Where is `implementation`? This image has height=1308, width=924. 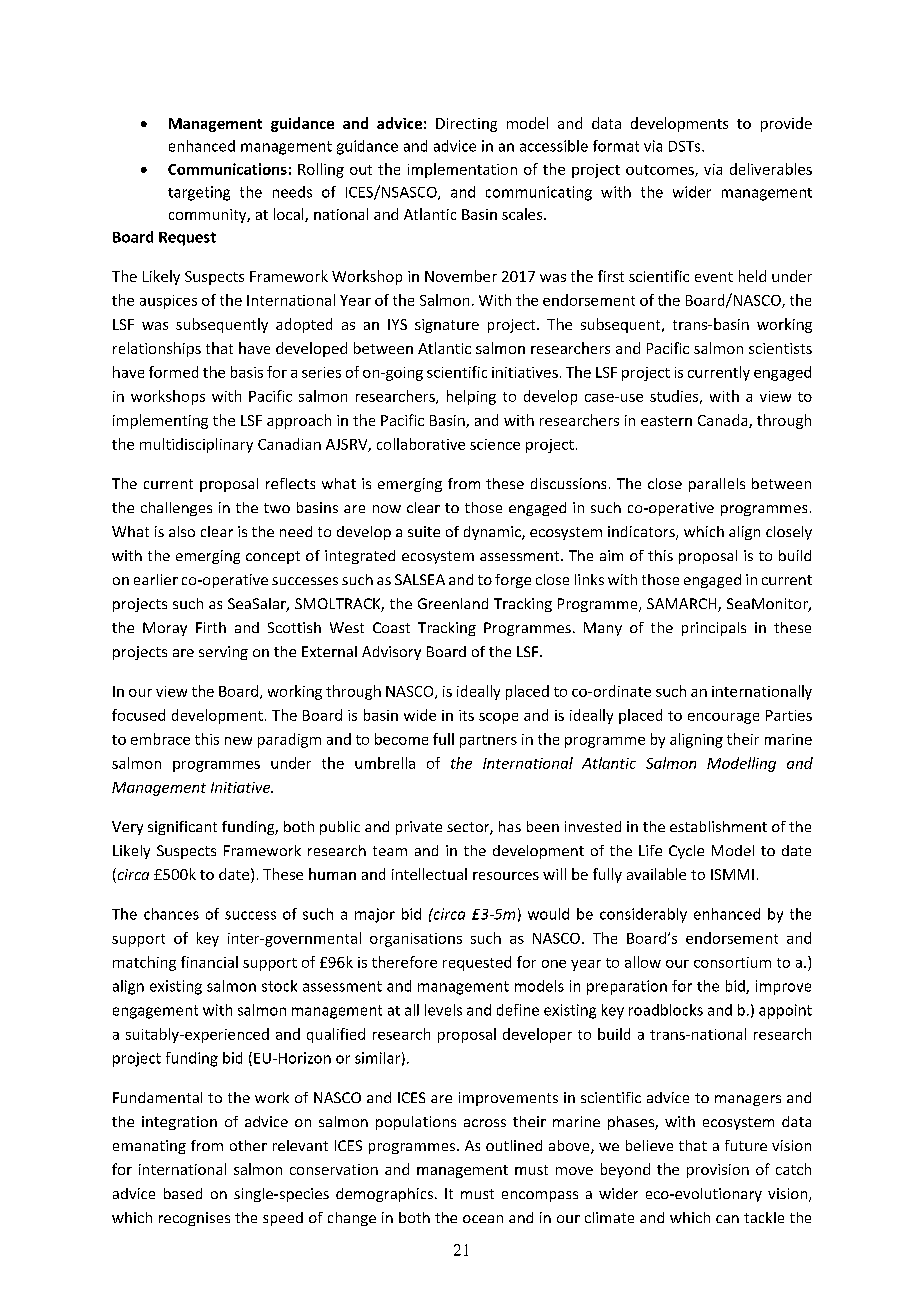
implementation is located at coordinates (462, 170).
